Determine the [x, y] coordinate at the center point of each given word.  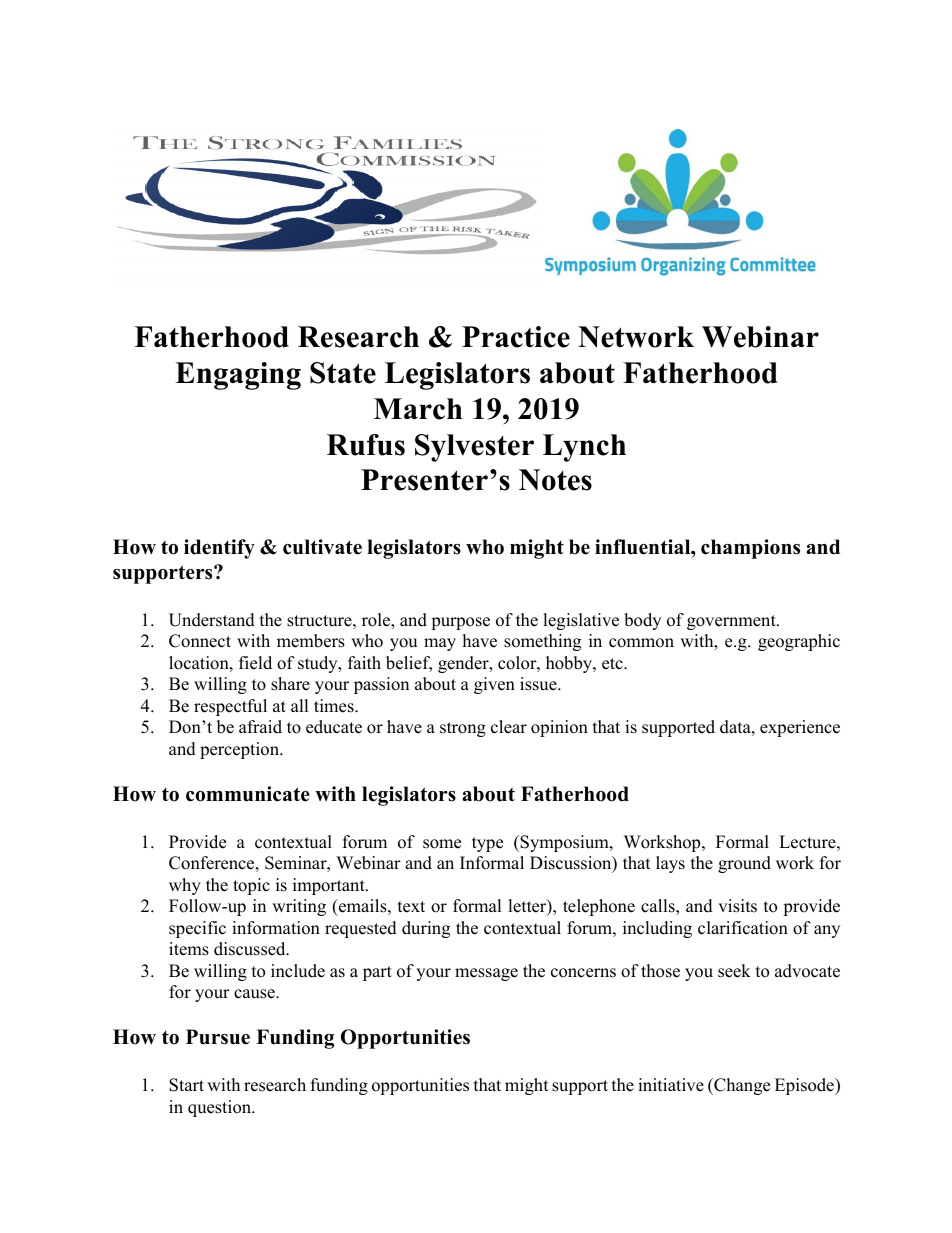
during [426, 929]
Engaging [238, 376]
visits [737, 906]
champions [750, 549]
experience [800, 728]
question [221, 1108]
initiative [671, 1085]
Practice [516, 337]
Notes [555, 480]
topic [251, 886]
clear [509, 727]
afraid [260, 727]
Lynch [584, 448]
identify [219, 549]
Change [741, 1086]
